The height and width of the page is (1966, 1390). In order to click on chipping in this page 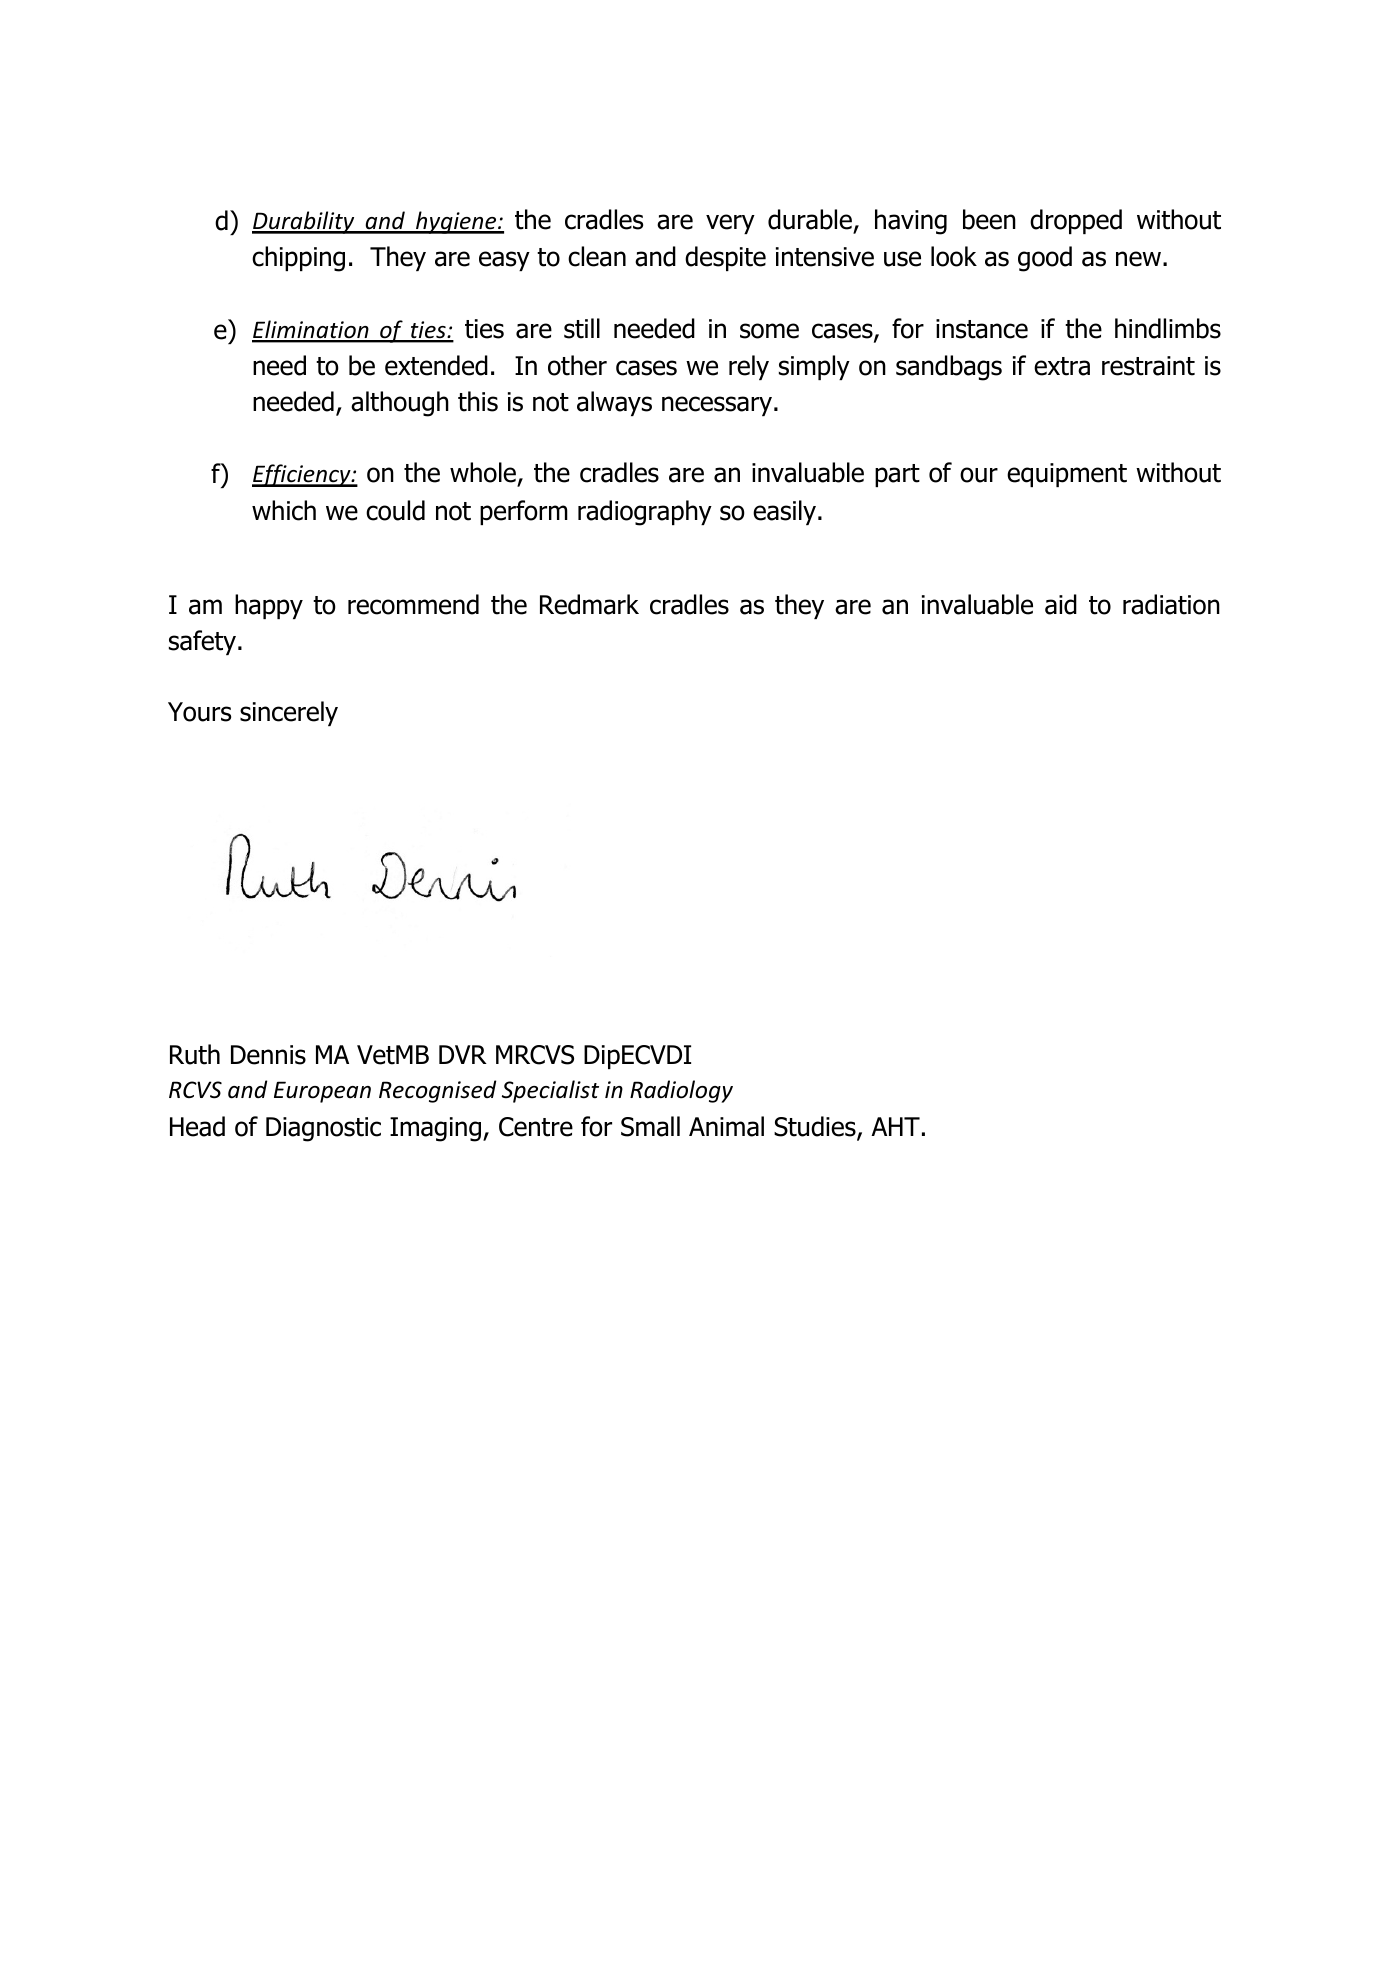, I will do `click(298, 259)`.
